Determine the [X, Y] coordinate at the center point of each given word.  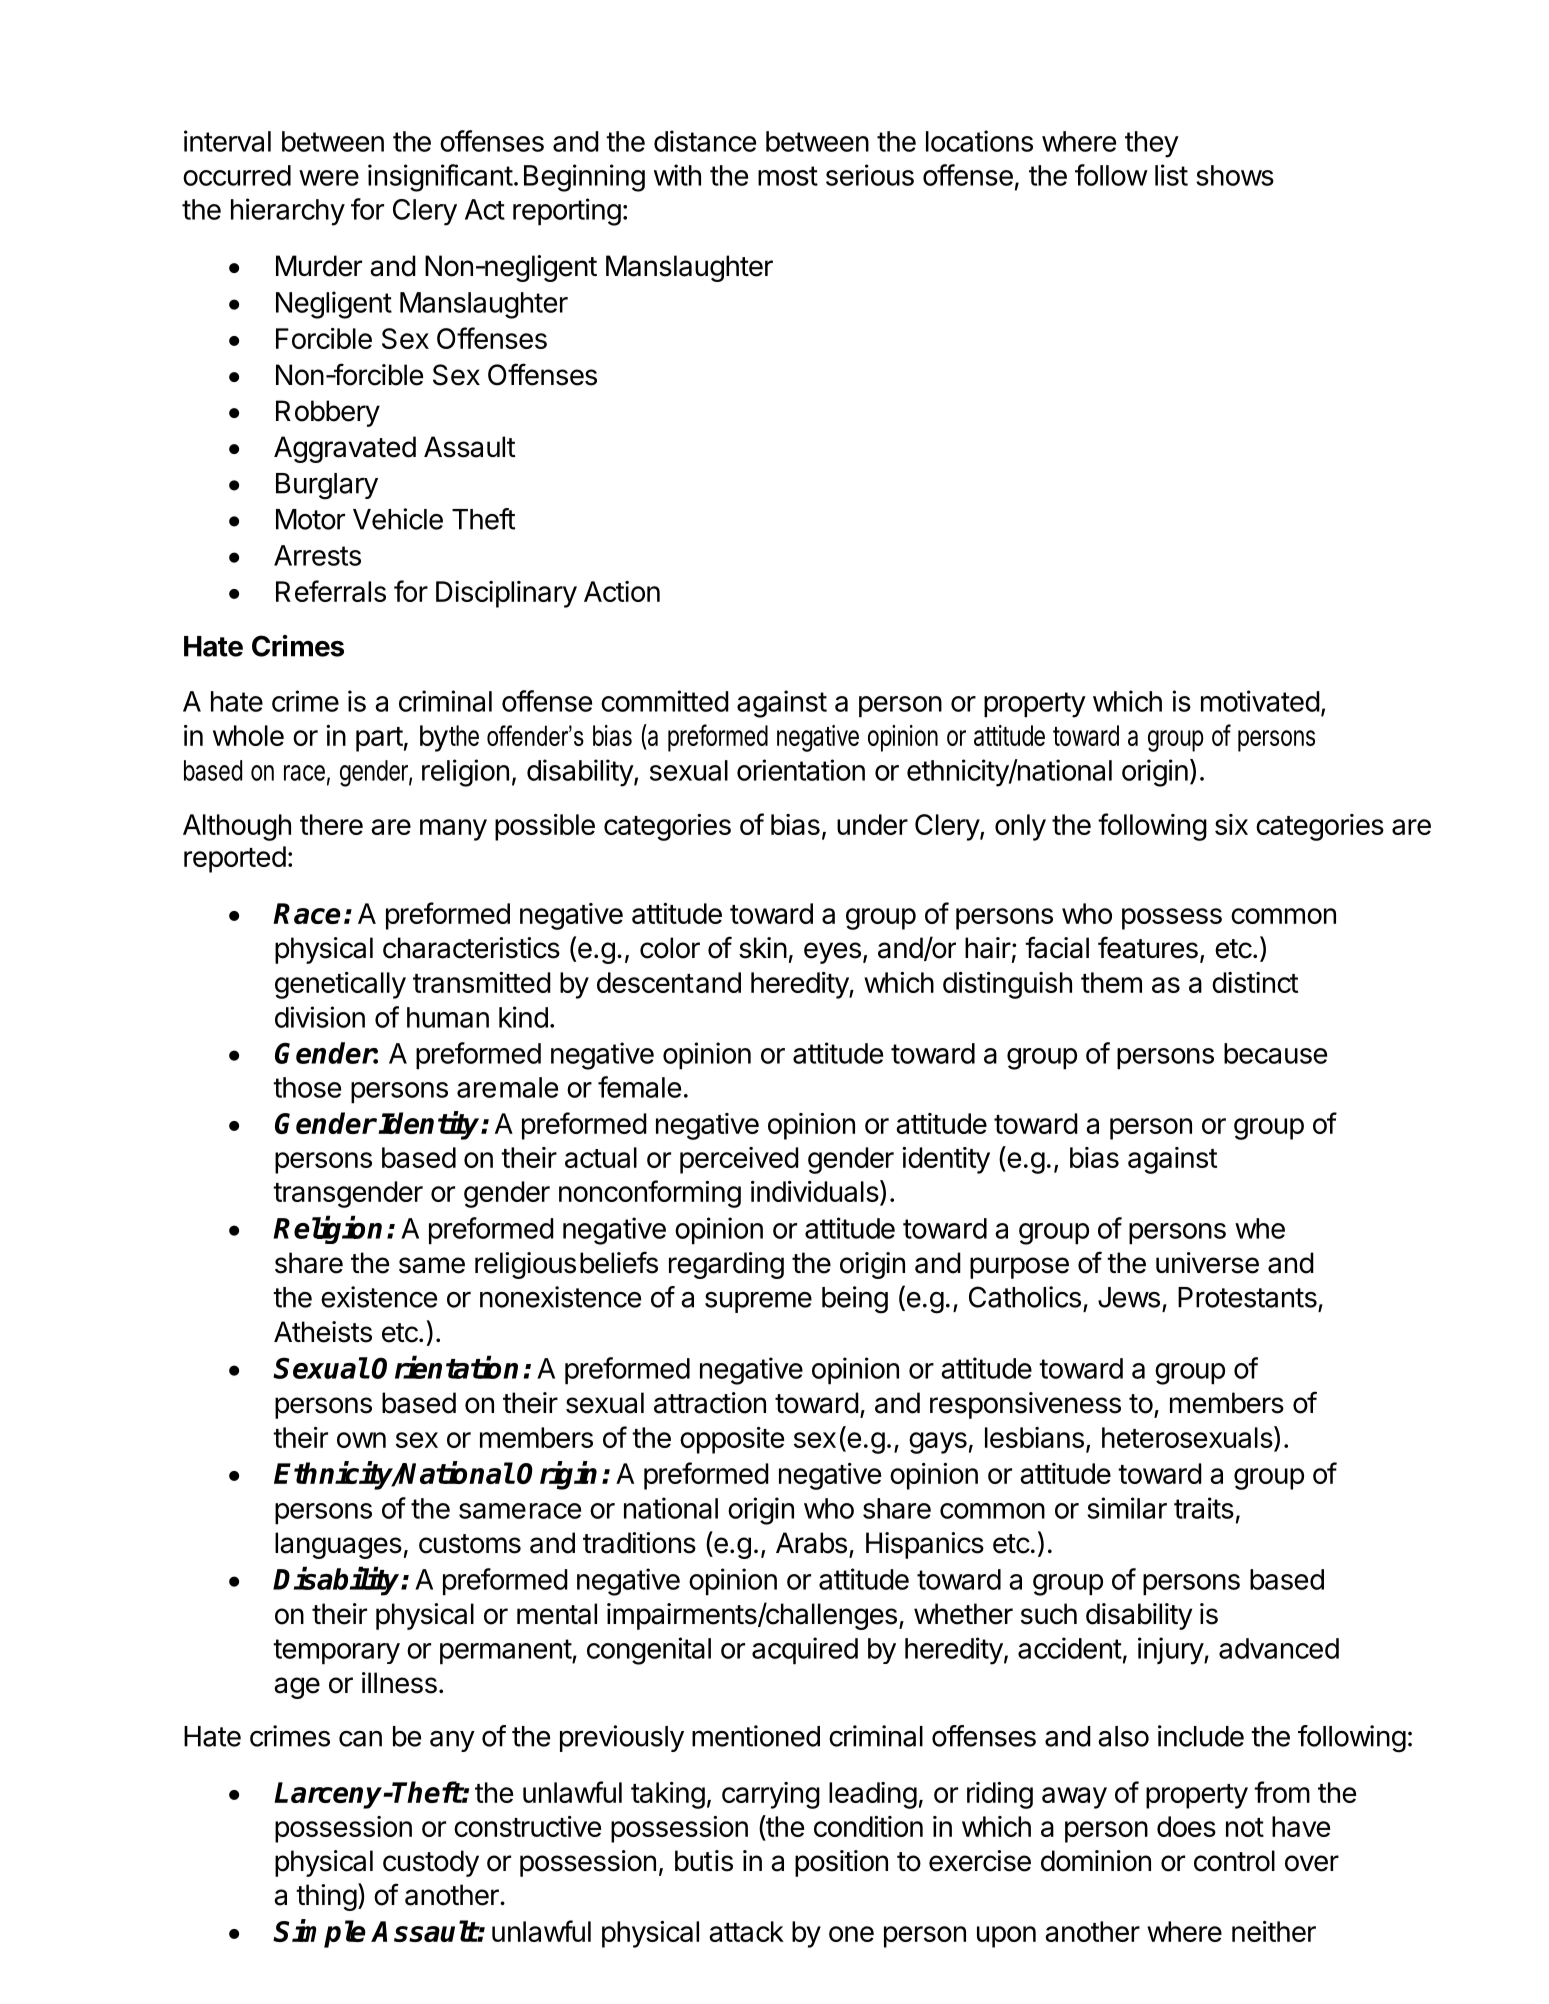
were [329, 178]
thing [326, 1897]
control [1234, 1861]
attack [746, 1931]
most [788, 176]
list [1171, 175]
